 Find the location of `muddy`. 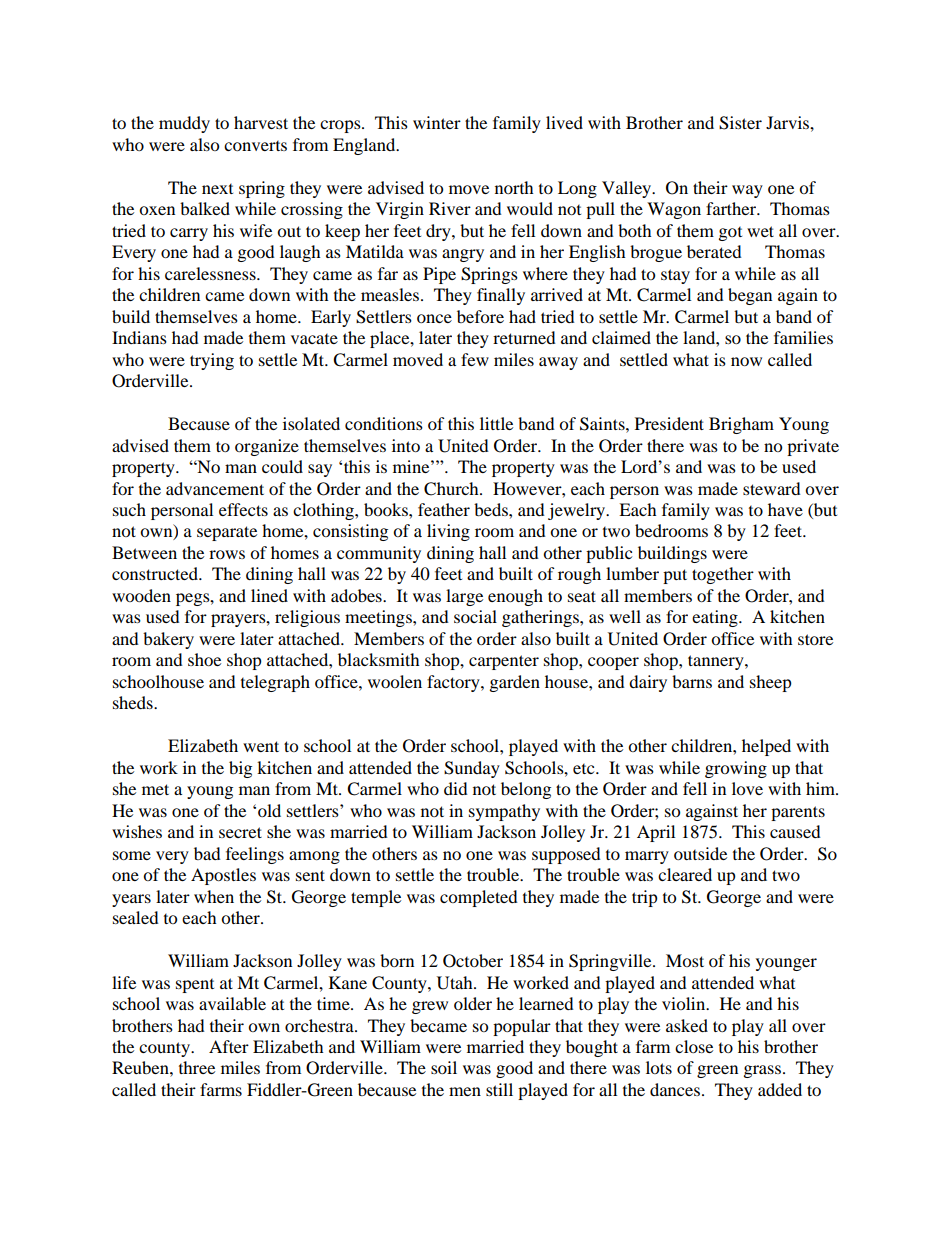

muddy is located at coordinates (184, 124).
